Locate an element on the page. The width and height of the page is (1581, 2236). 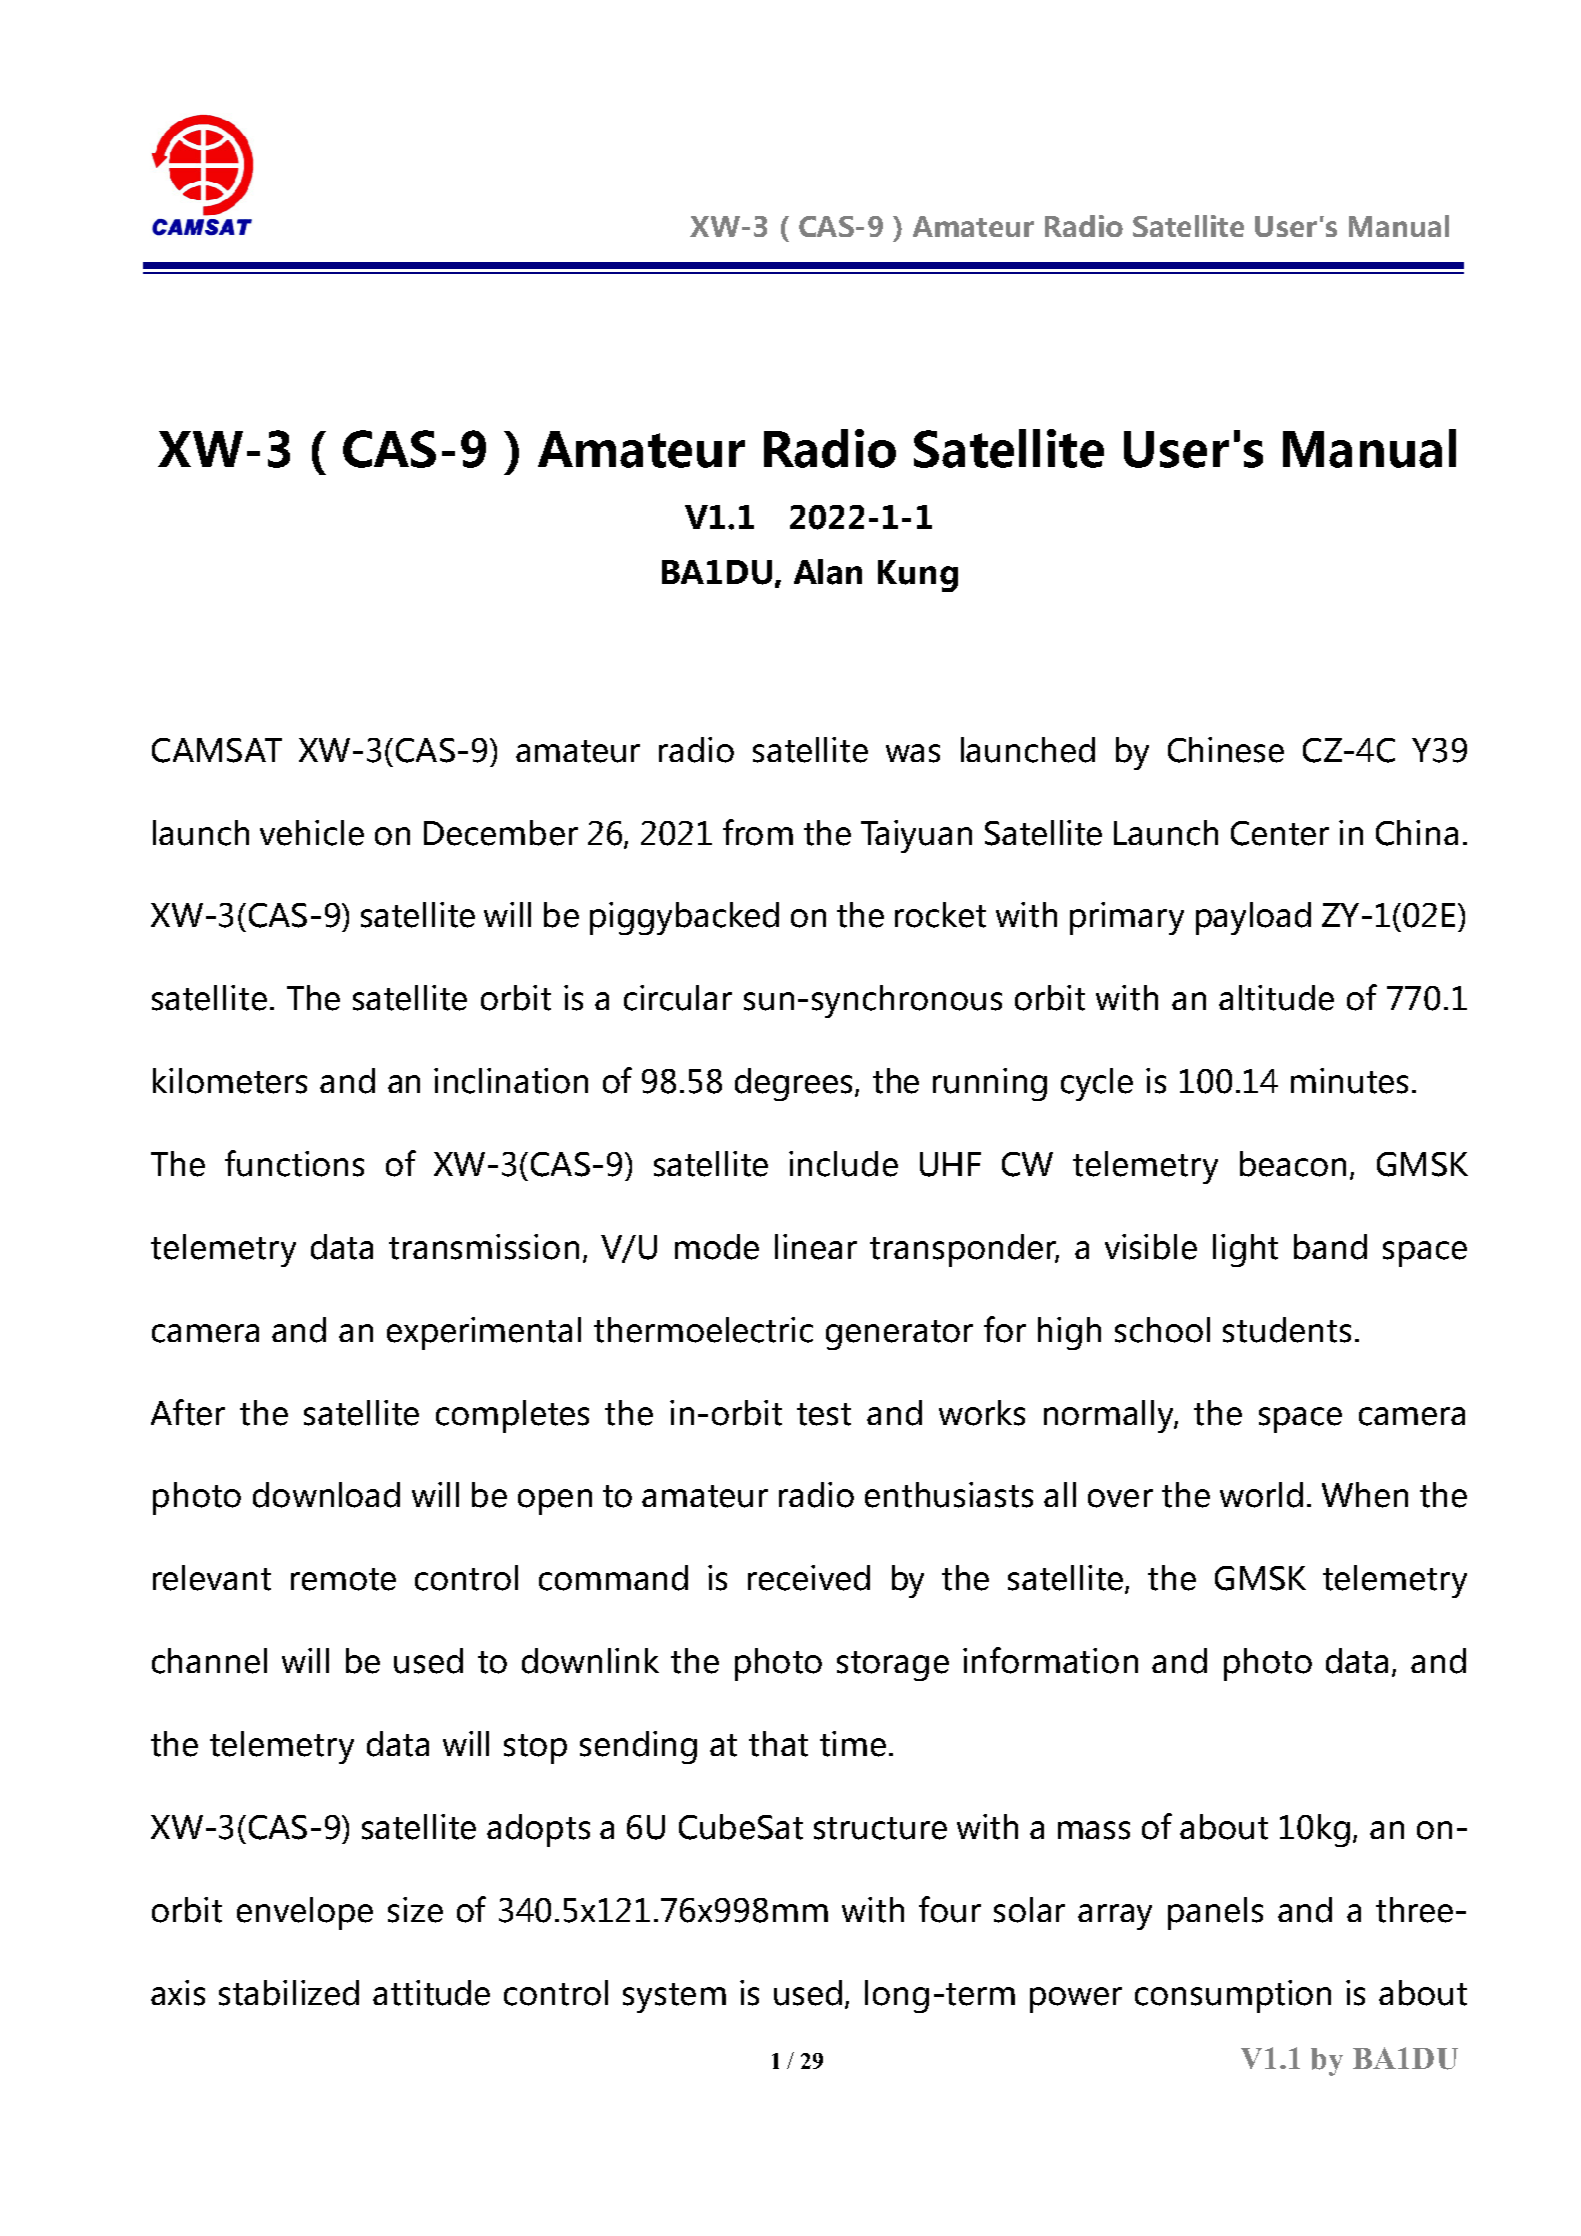
transmission is located at coordinates (484, 1247).
